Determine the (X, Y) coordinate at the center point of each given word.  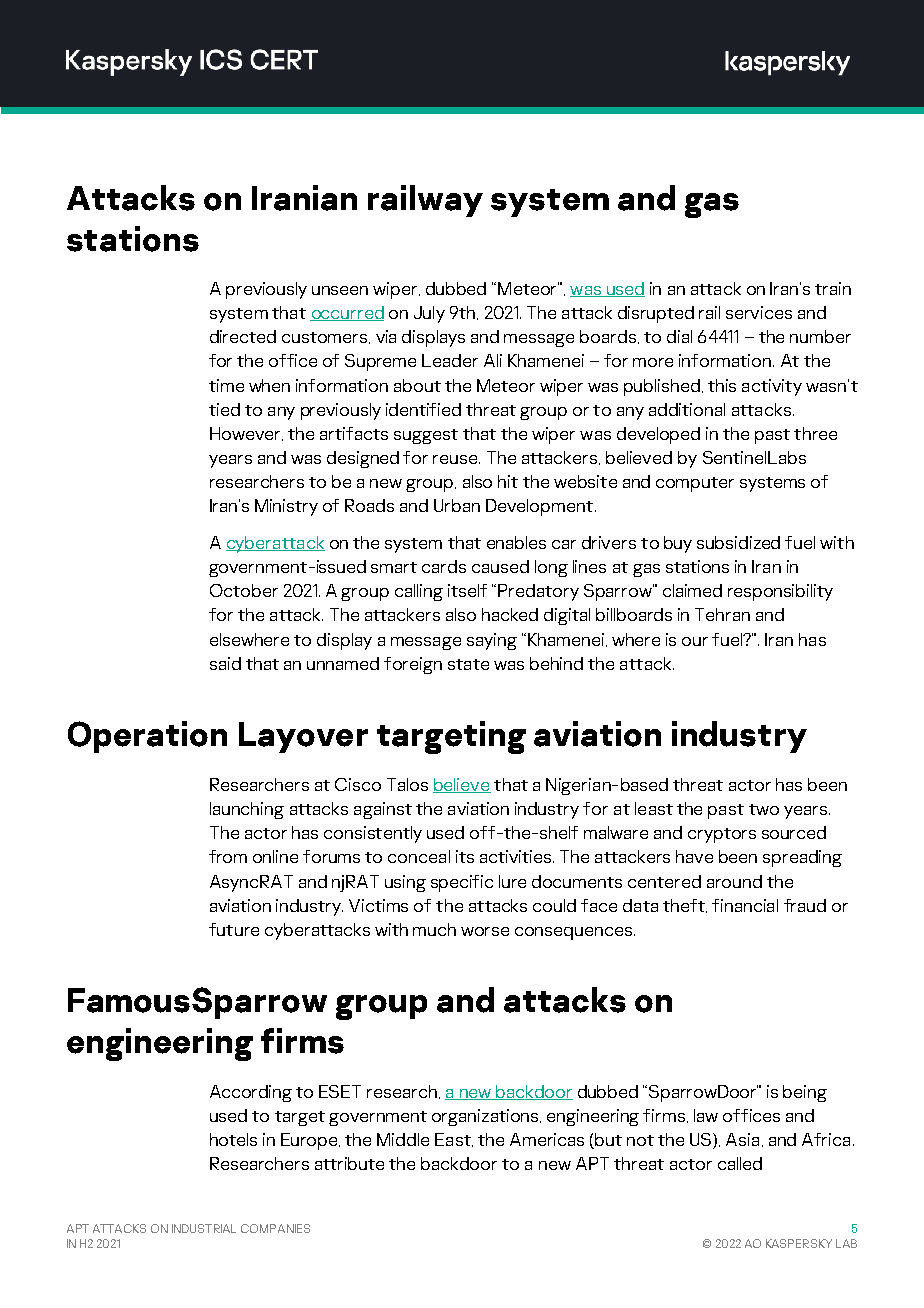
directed (243, 336)
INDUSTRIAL (204, 1228)
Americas (547, 1139)
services (759, 312)
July (429, 314)
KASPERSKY (799, 1243)
